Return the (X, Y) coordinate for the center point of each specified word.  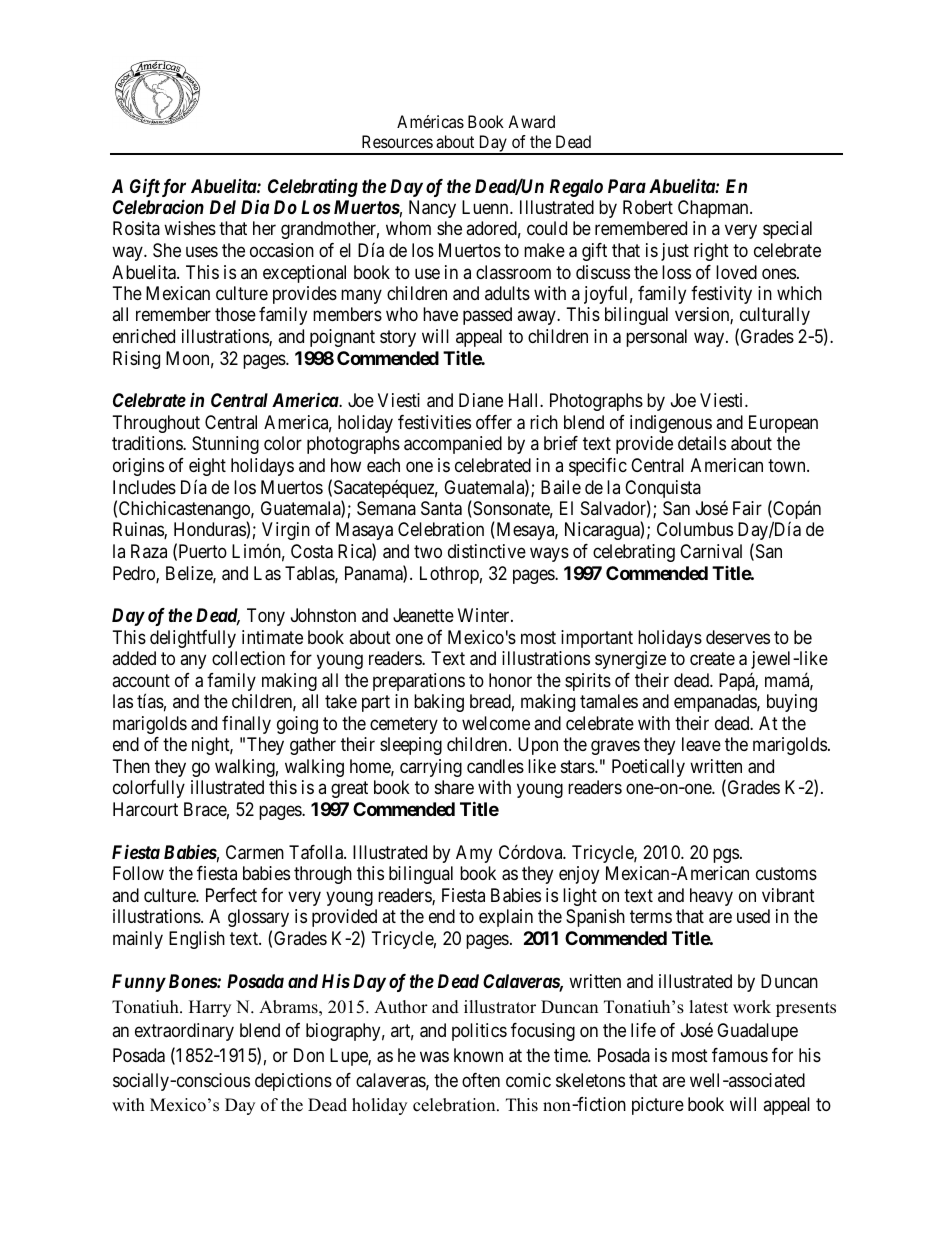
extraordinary (184, 1032)
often (481, 1080)
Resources (397, 141)
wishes (190, 228)
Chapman (714, 209)
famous (740, 1055)
